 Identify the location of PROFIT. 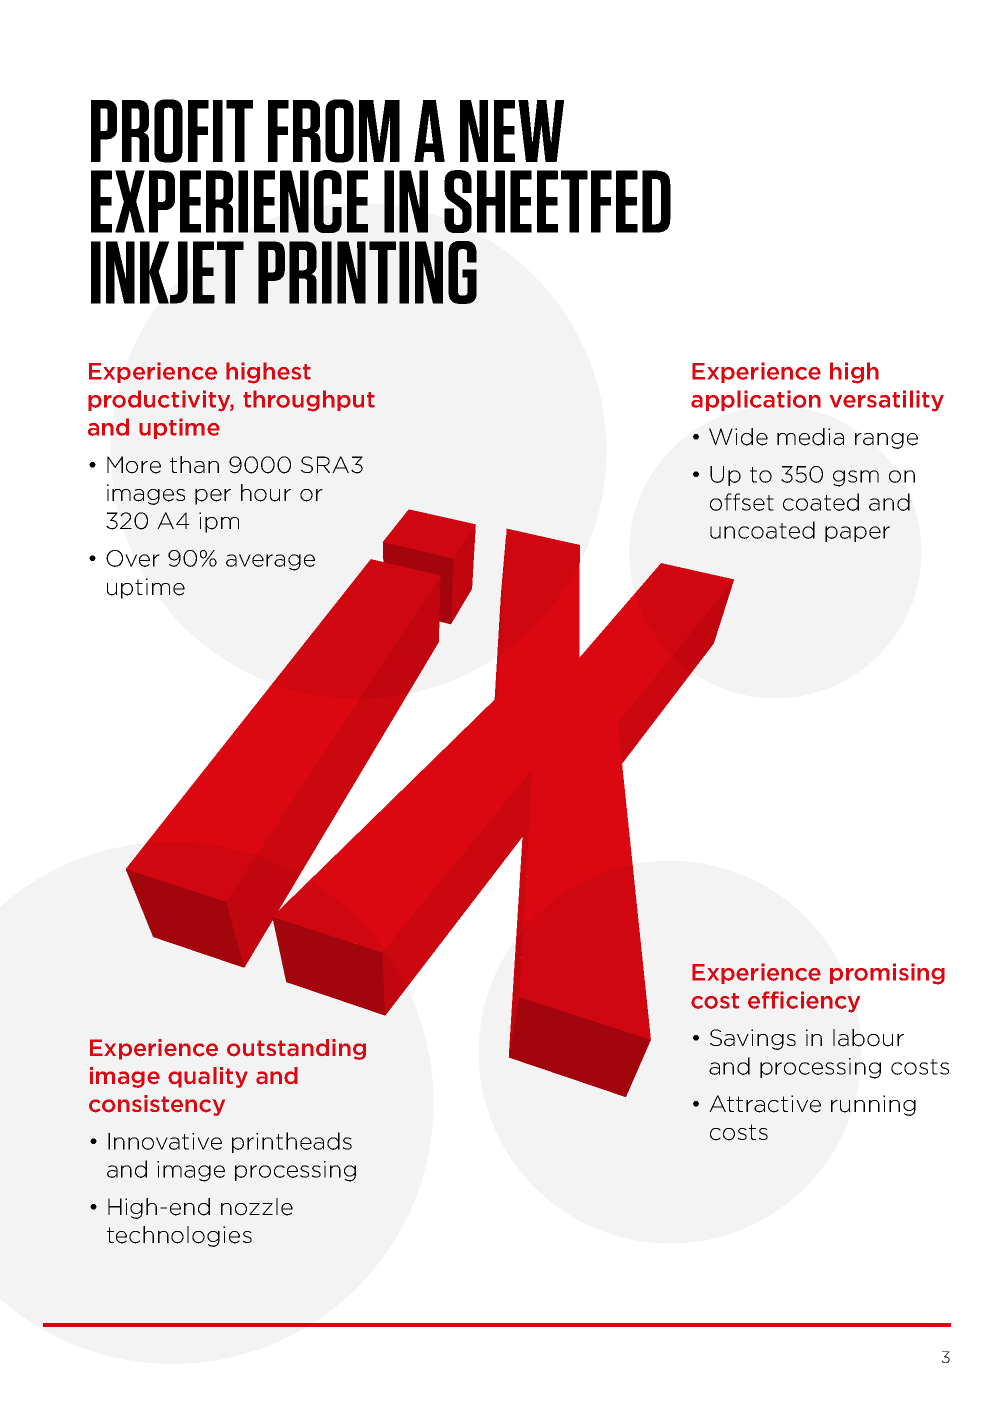
(172, 131).
